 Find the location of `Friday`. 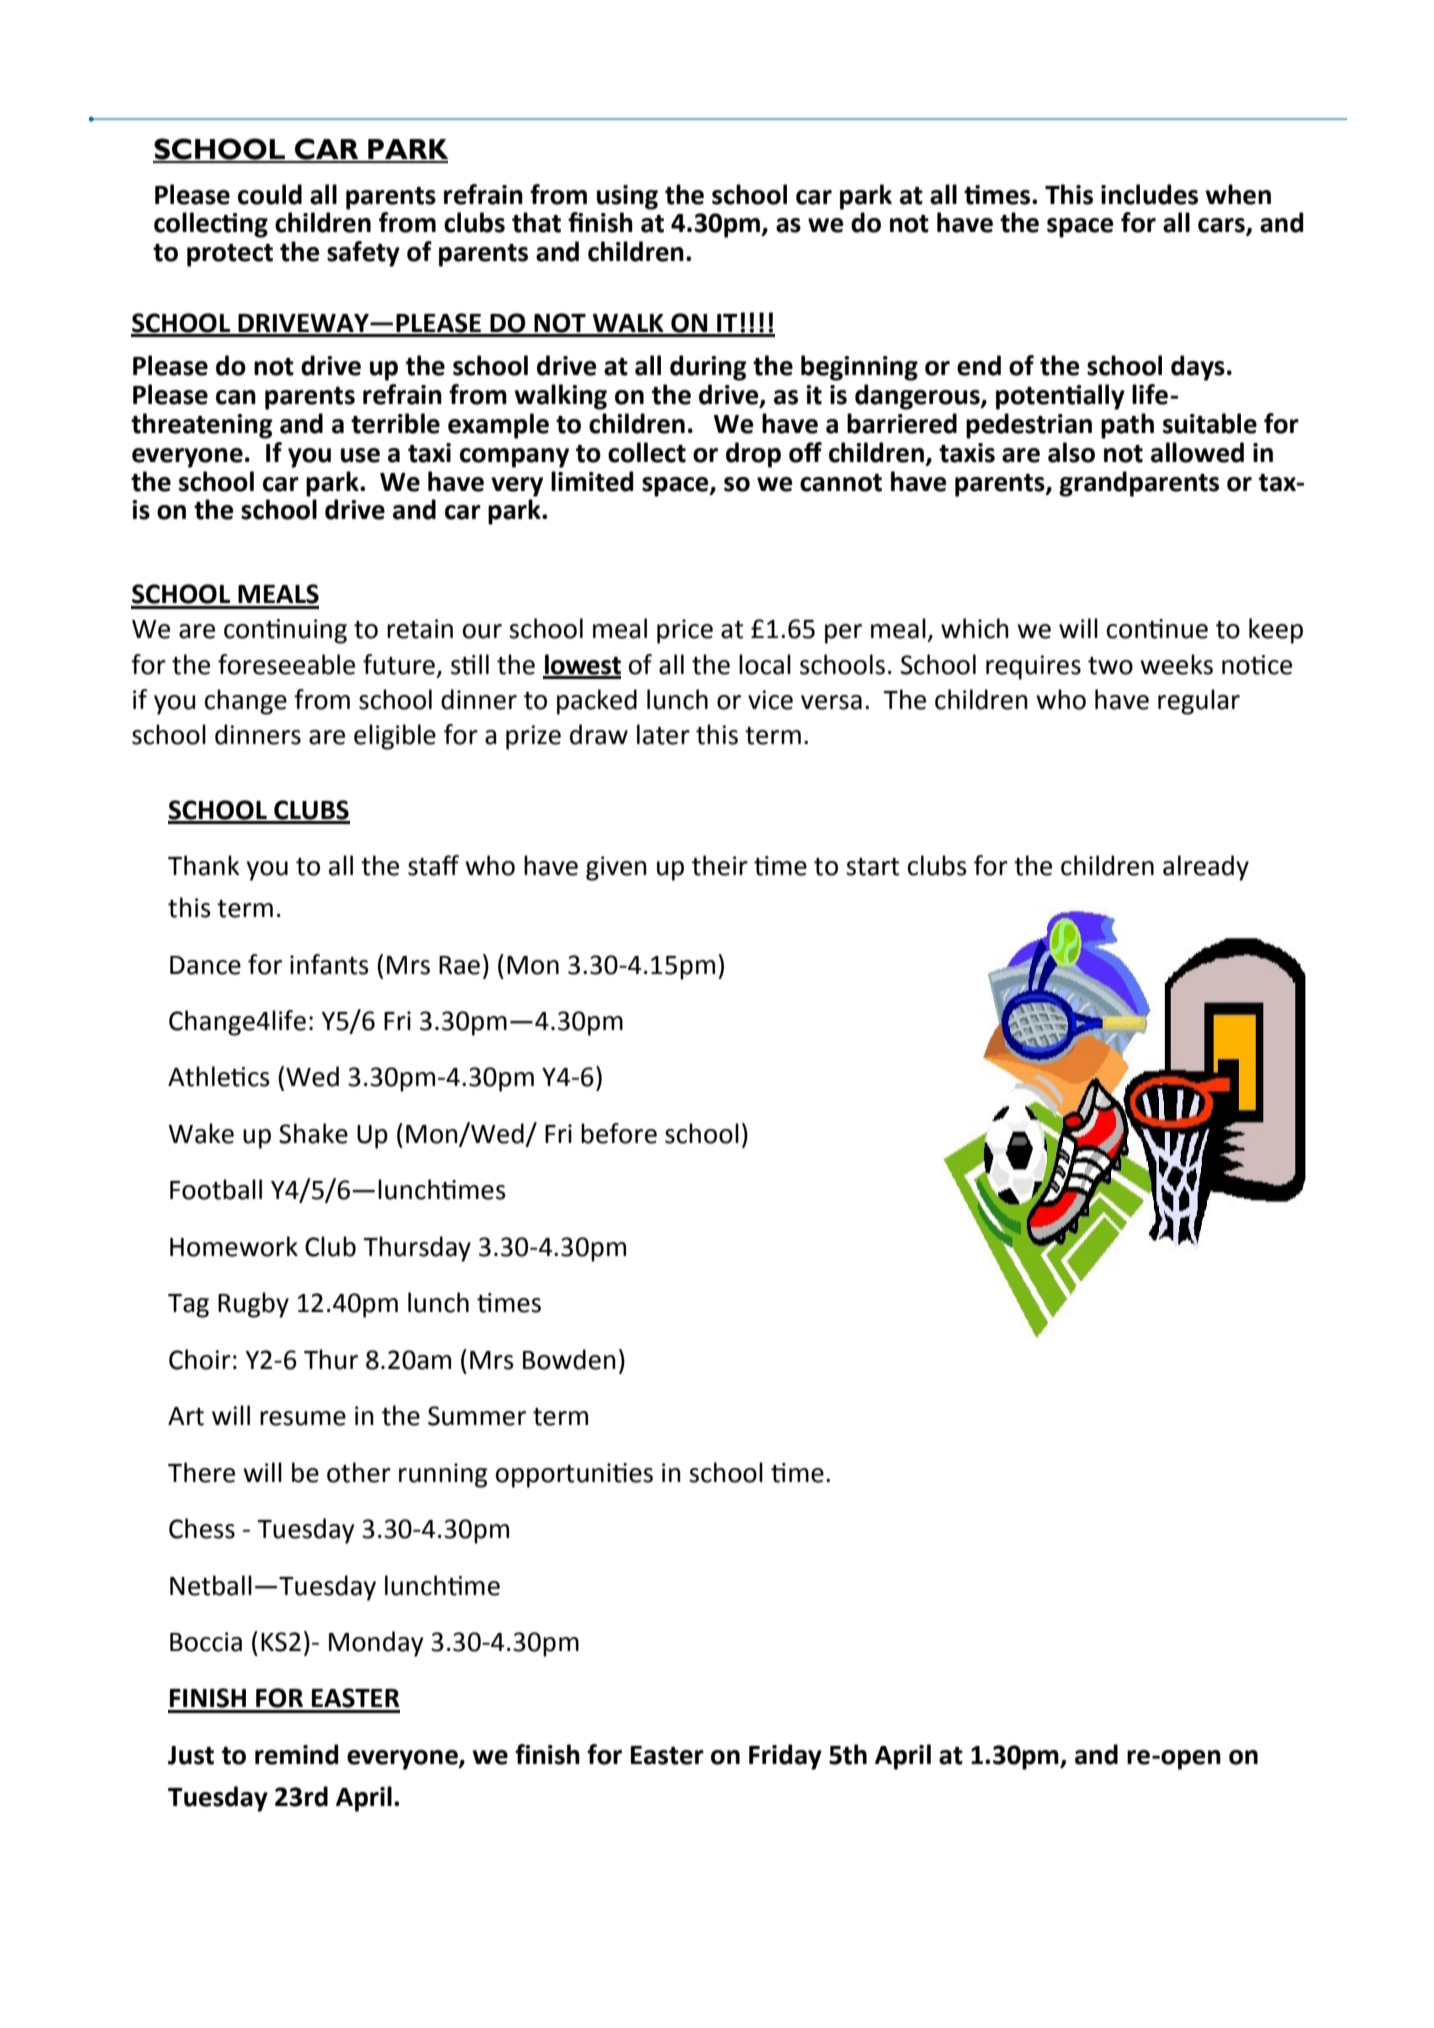

Friday is located at coordinates (785, 1757).
